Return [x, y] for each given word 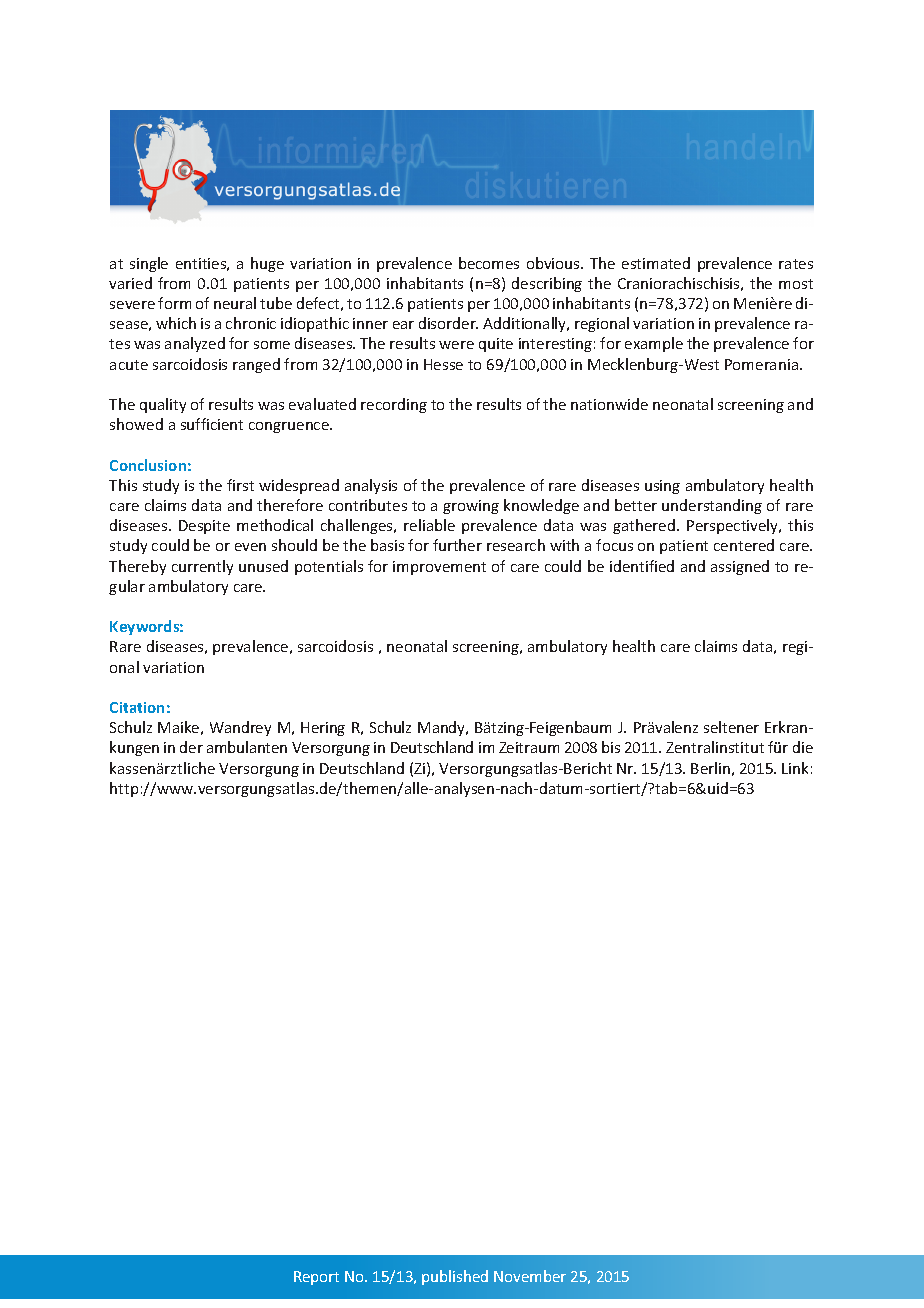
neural [235, 303]
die [803, 747]
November [530, 1276]
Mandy [443, 728]
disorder [448, 323]
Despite [204, 527]
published [455, 1277]
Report [316, 1278]
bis [611, 747]
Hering [323, 729]
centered [744, 545]
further [457, 545]
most [796, 284]
